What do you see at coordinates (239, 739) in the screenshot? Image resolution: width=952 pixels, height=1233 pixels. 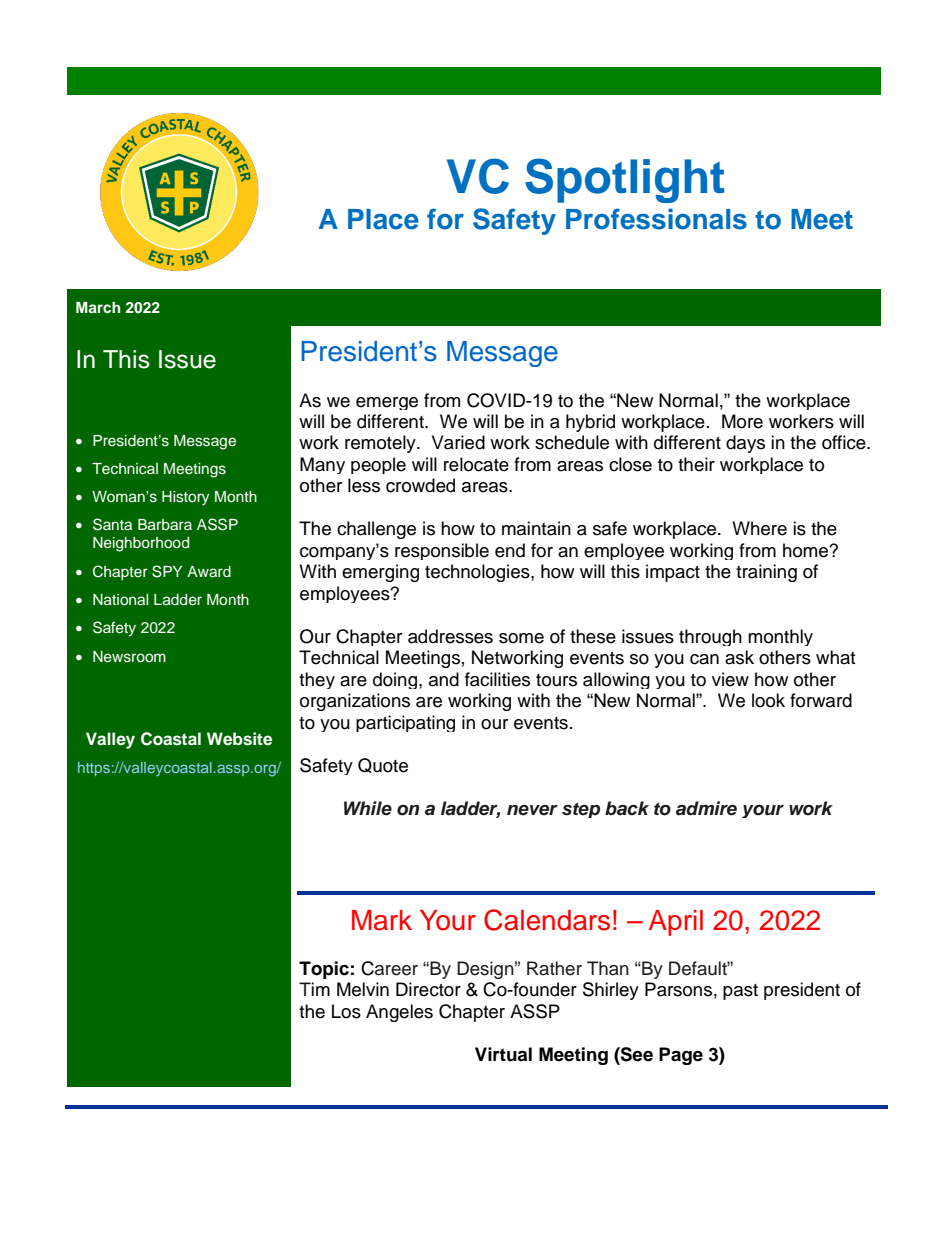 I see `Website` at bounding box center [239, 739].
